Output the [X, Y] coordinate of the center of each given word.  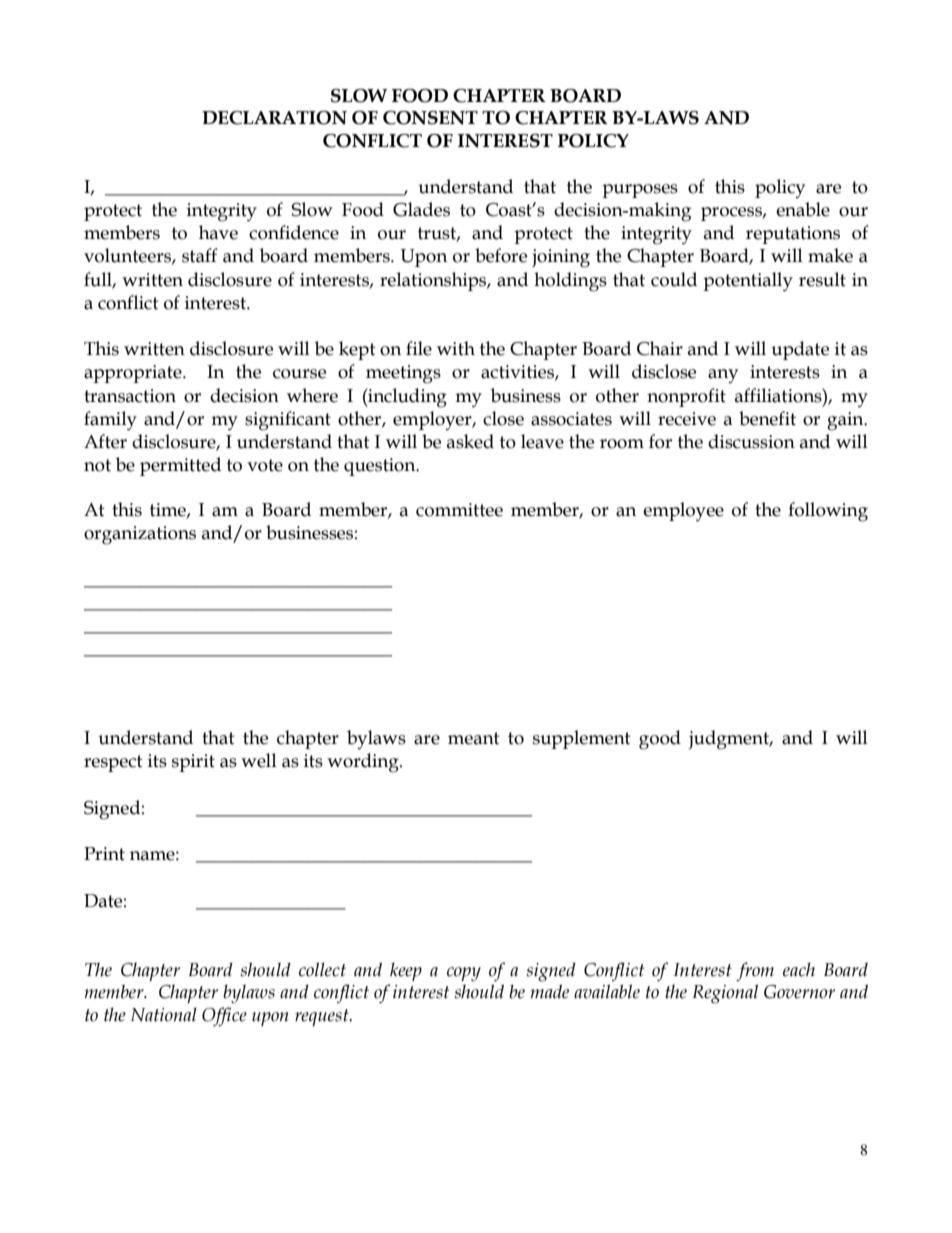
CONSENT [430, 118]
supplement [582, 739]
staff [200, 255]
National [164, 1014]
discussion [751, 441]
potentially [748, 282]
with [456, 348]
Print [104, 854]
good [660, 740]
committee [459, 510]
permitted [180, 466]
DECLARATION [274, 118]
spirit [193, 763]
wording [364, 763]
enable [803, 209]
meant [474, 738]
